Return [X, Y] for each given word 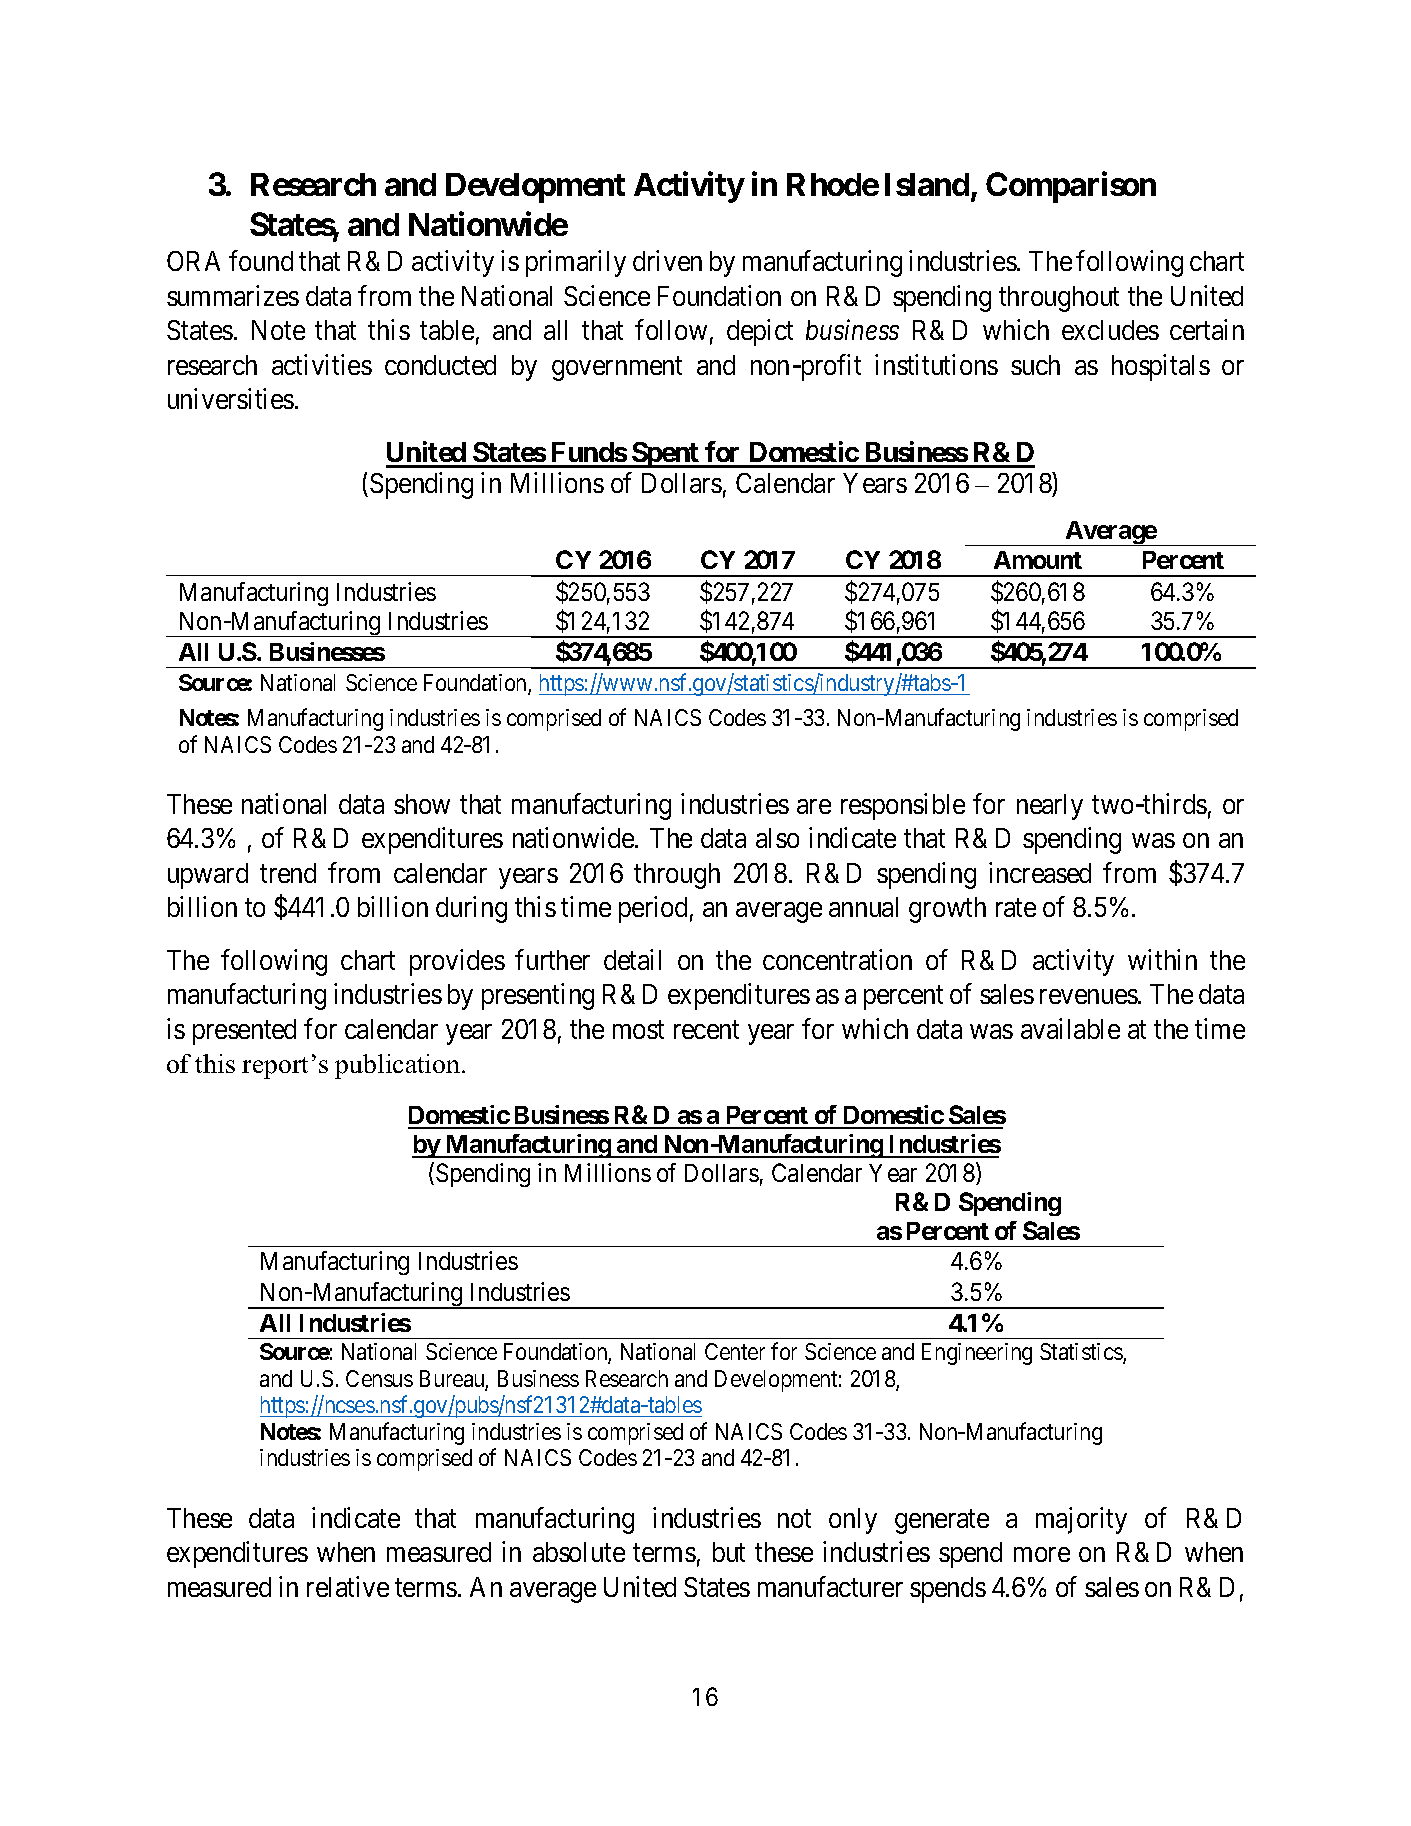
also [777, 838]
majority [1081, 1520]
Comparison [1071, 187]
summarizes [233, 295]
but [729, 1552]
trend [288, 873]
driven [667, 261]
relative [348, 1586]
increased [1040, 872]
